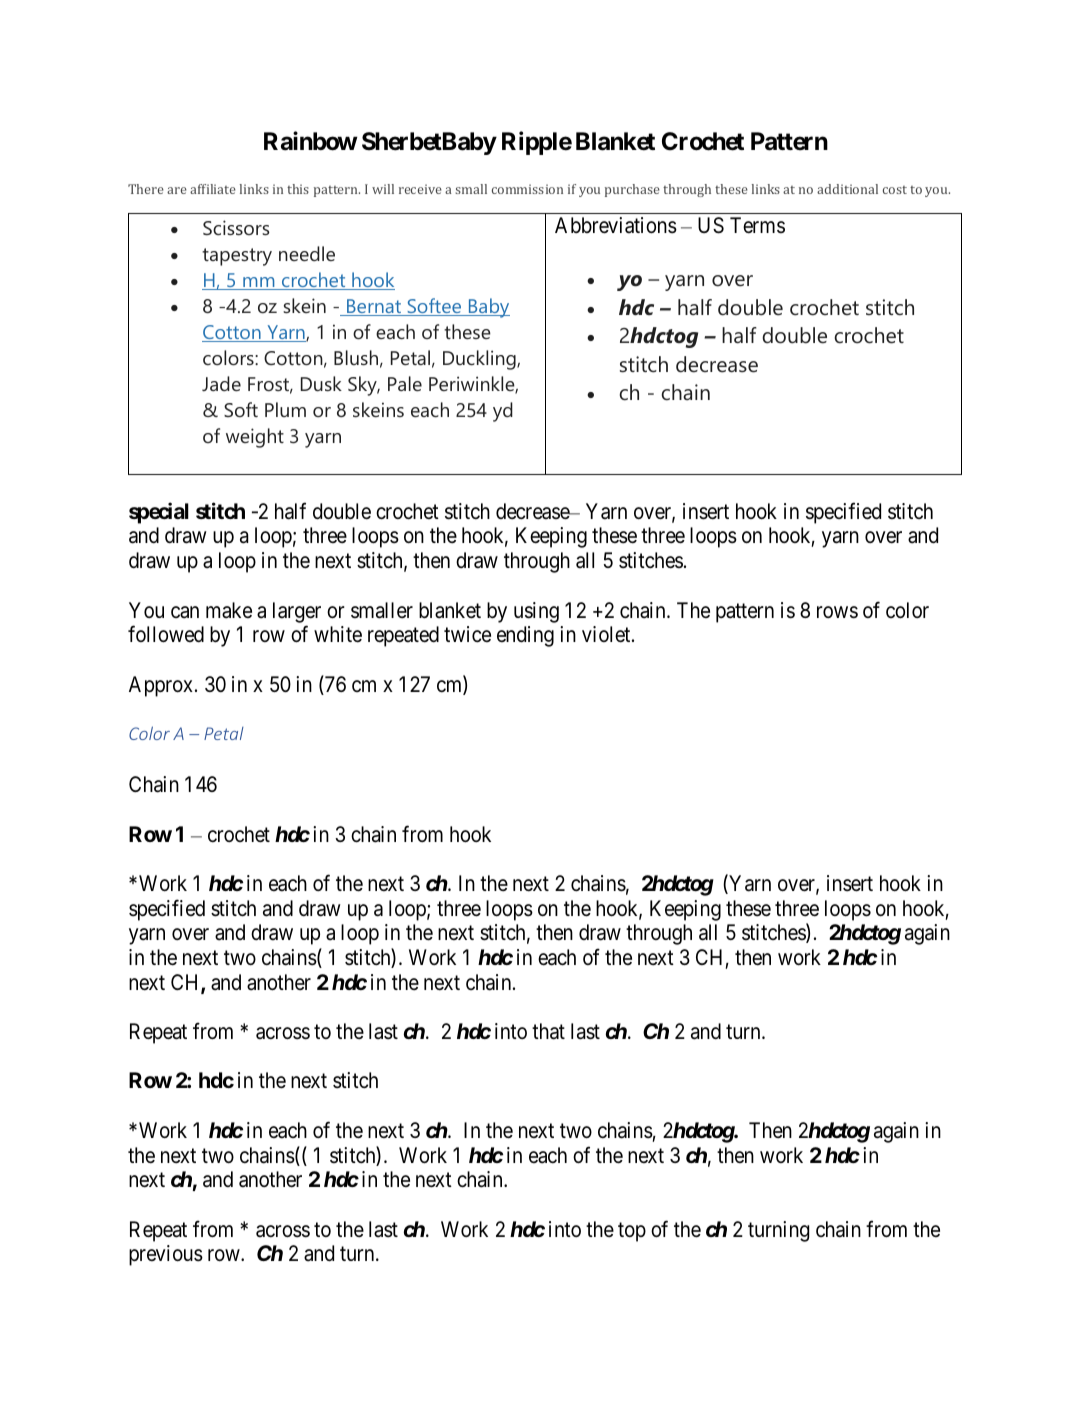  Describe the element at coordinates (525, 636) in the document. I see `ending` at that location.
